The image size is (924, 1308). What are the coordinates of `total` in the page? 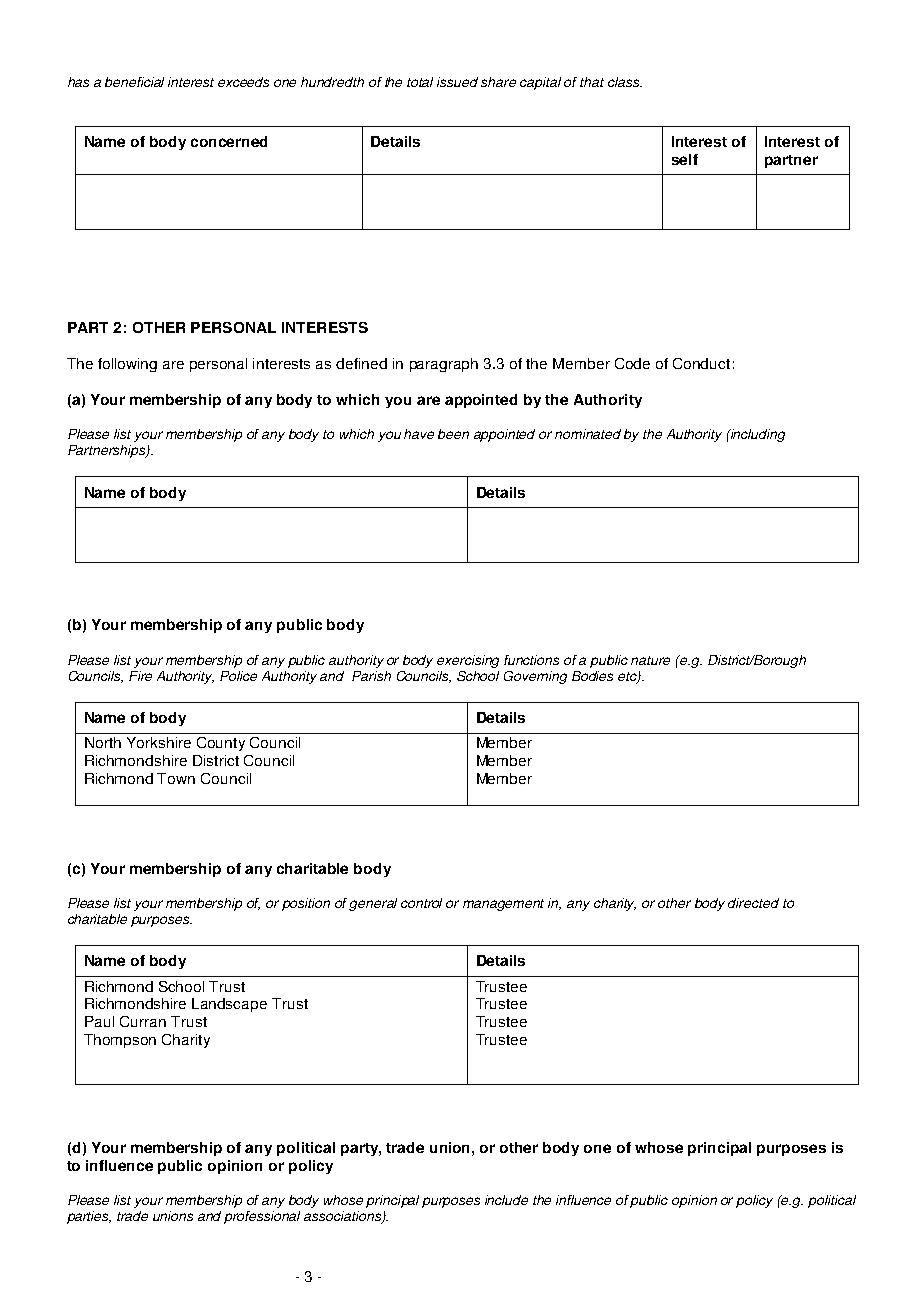 It's located at (420, 82).
